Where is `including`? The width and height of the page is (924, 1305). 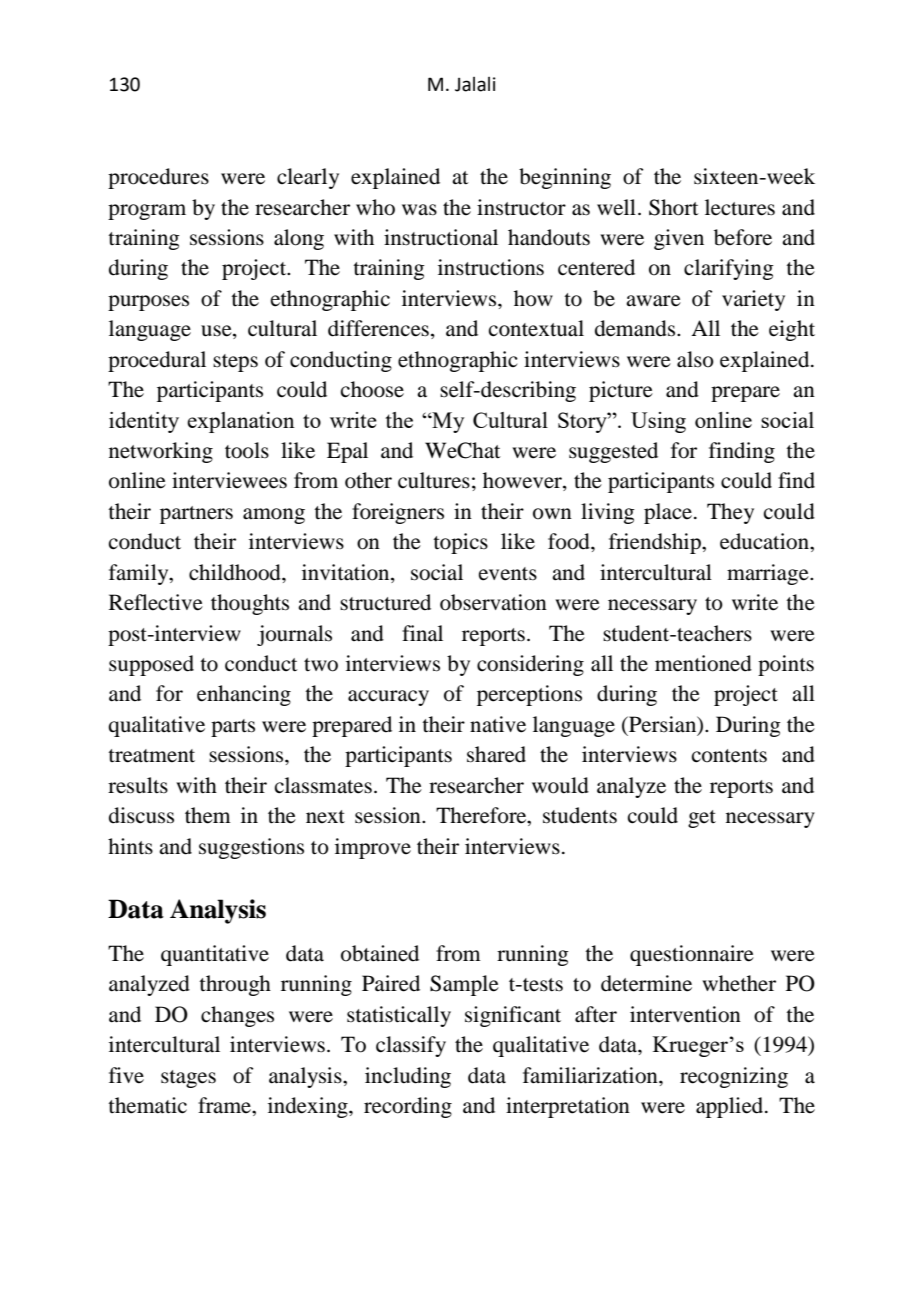 including is located at coordinates (408, 1077).
